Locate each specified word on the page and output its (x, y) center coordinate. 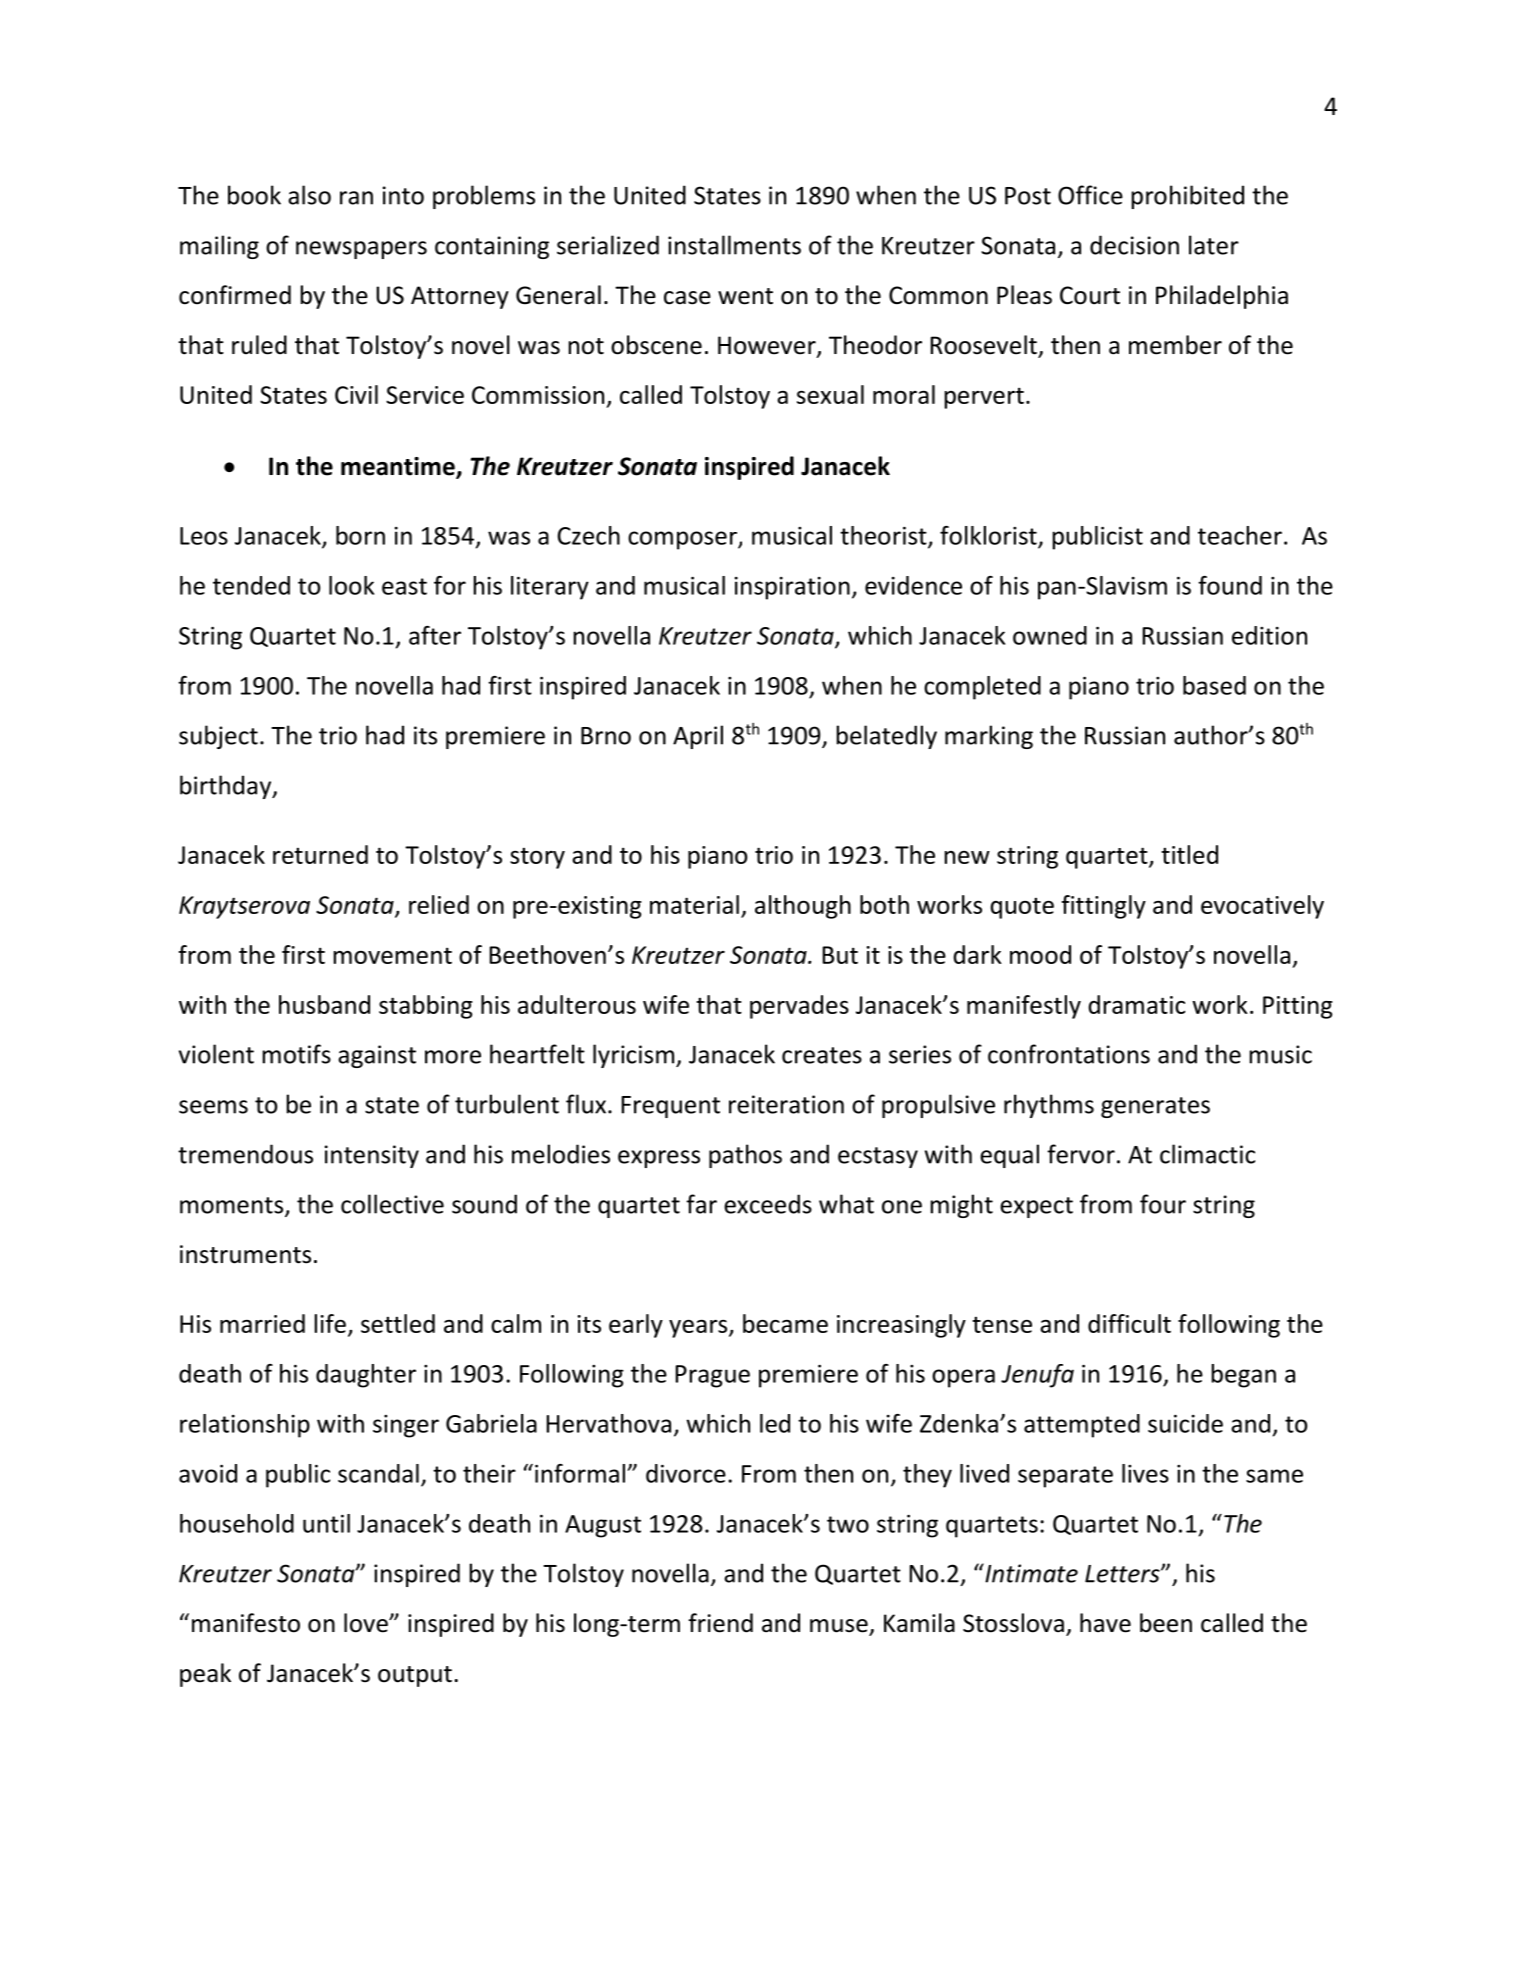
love (367, 1623)
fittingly (1104, 907)
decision (1134, 245)
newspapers (361, 250)
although (803, 907)
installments (734, 245)
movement (392, 955)
